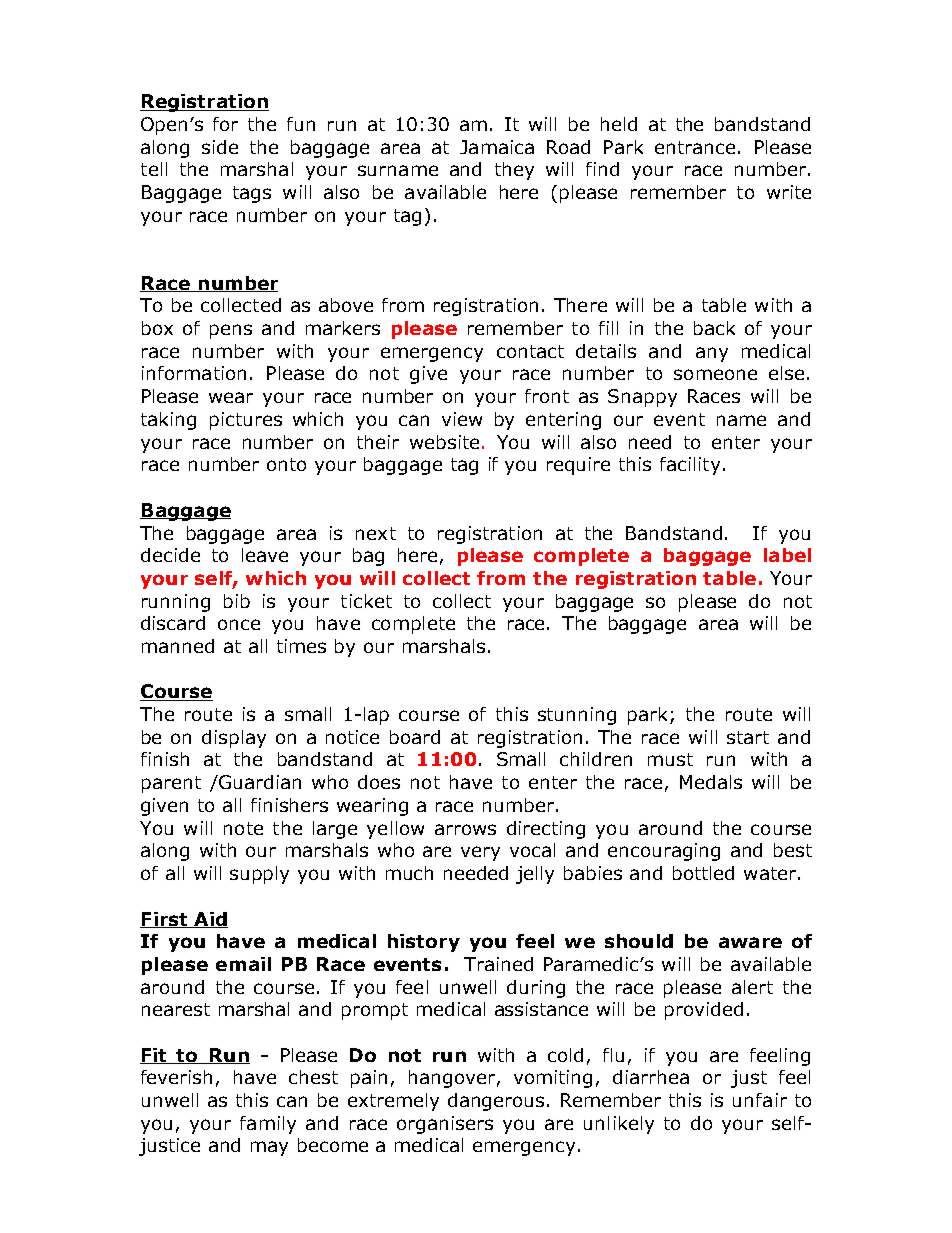 The image size is (952, 1233). Describe the element at coordinates (497, 147) in the screenshot. I see `Jamaica` at that location.
